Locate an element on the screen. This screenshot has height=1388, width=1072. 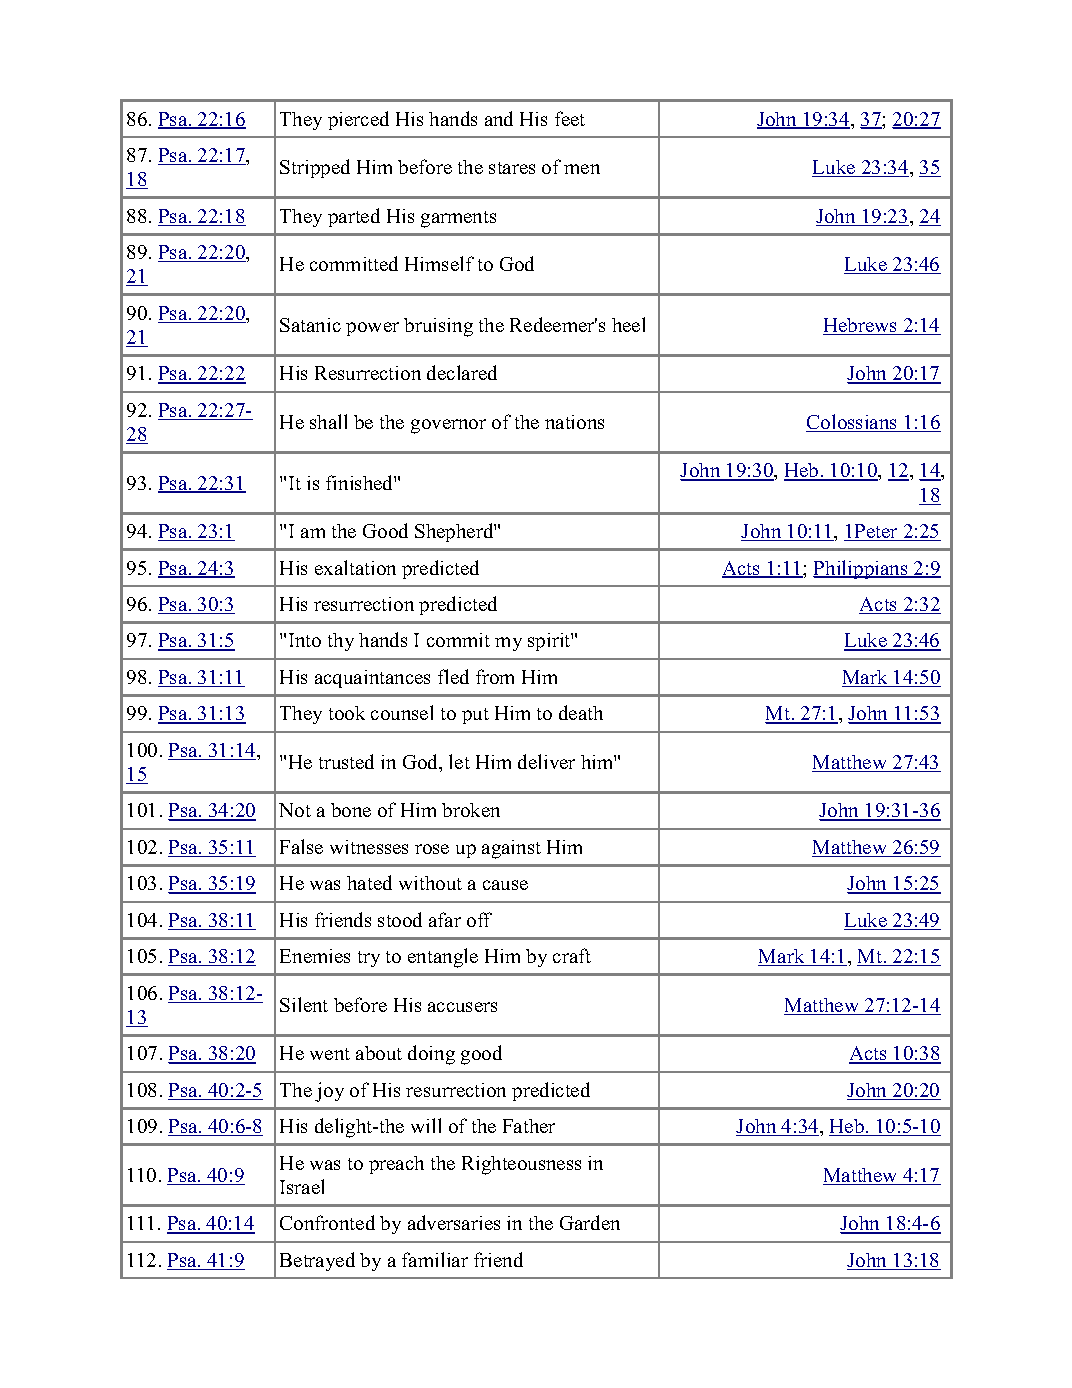
Hebrews is located at coordinates (861, 326).
